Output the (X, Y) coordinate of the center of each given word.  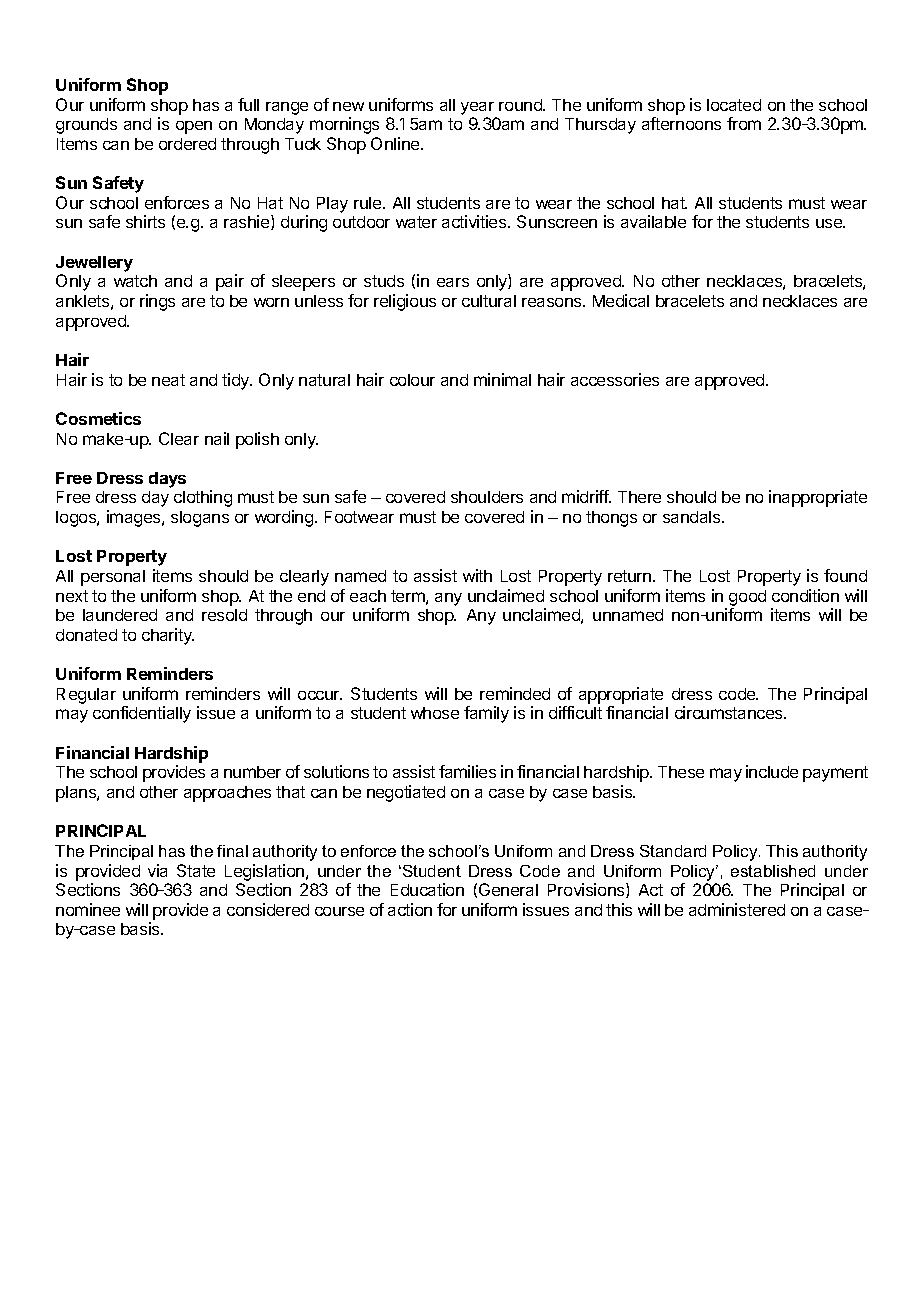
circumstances (730, 712)
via (157, 870)
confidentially (142, 714)
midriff (586, 496)
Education (427, 889)
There (639, 497)
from (744, 123)
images (135, 518)
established (773, 871)
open (194, 127)
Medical (621, 300)
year (477, 108)
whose (435, 713)
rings (157, 302)
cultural (489, 301)
